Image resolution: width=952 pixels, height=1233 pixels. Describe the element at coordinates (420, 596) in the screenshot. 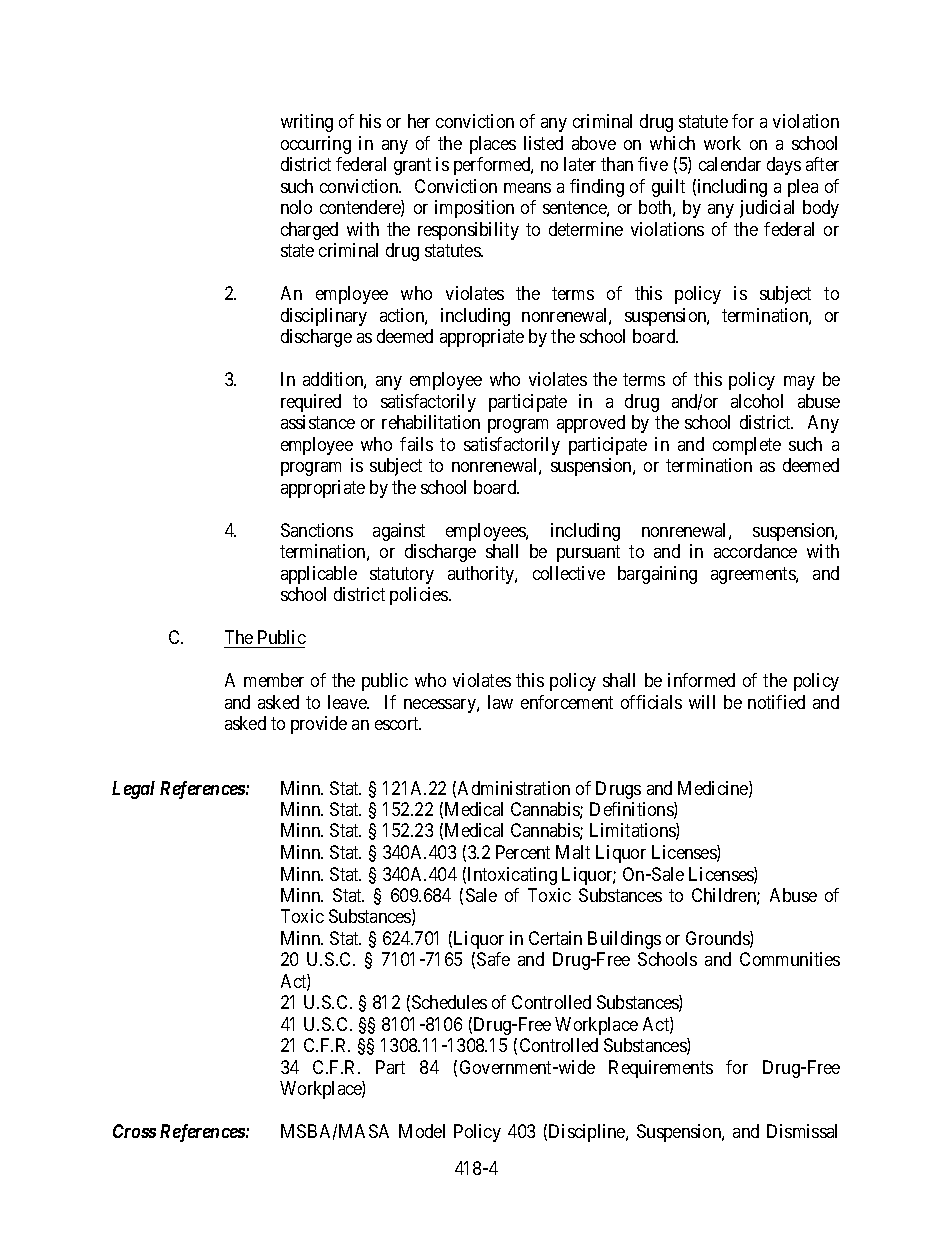

I see `policies` at that location.
